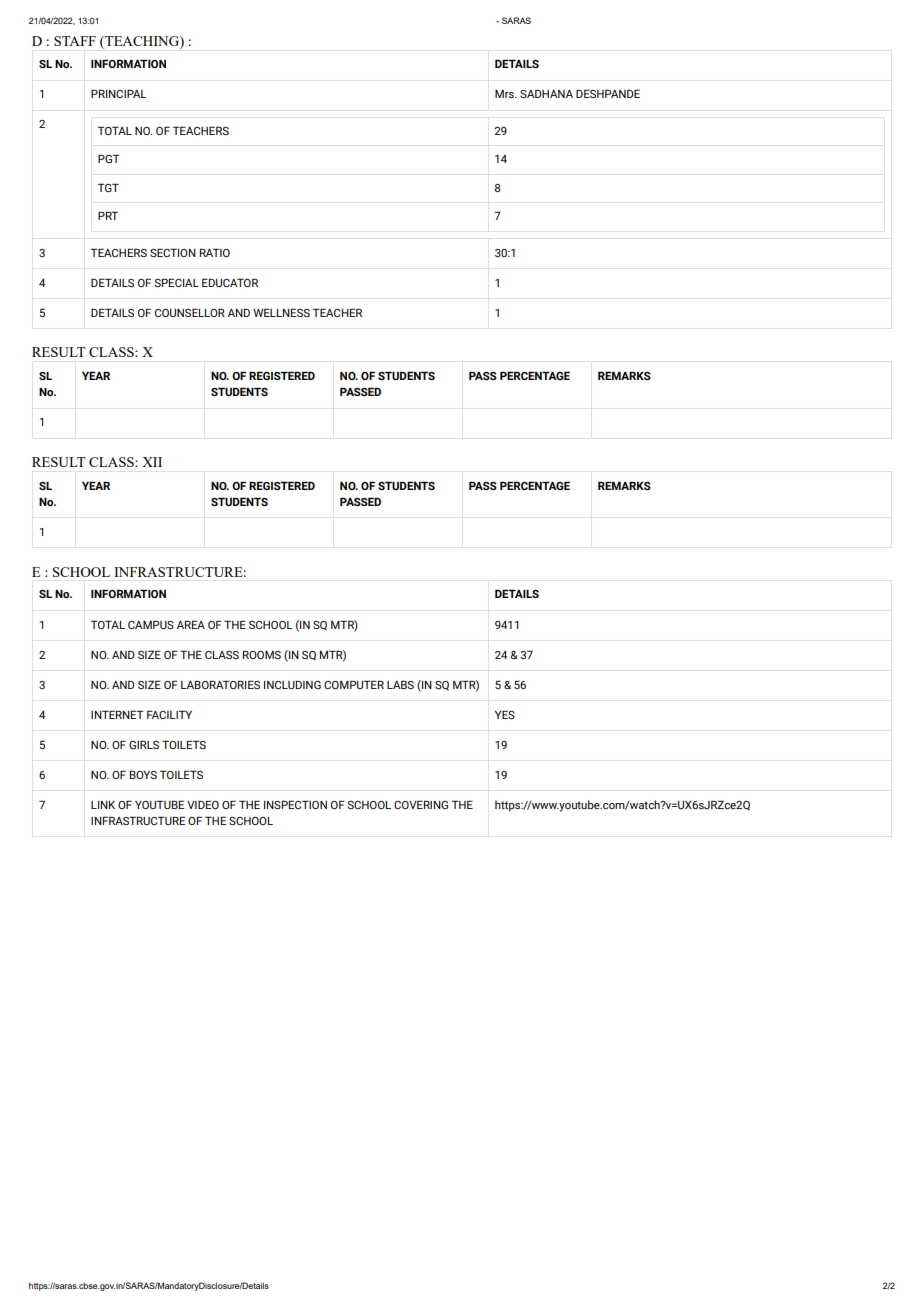 This document has width=924, height=1308. What do you see at coordinates (230, 282) in the document?
I see `EDUCATOR` at bounding box center [230, 282].
